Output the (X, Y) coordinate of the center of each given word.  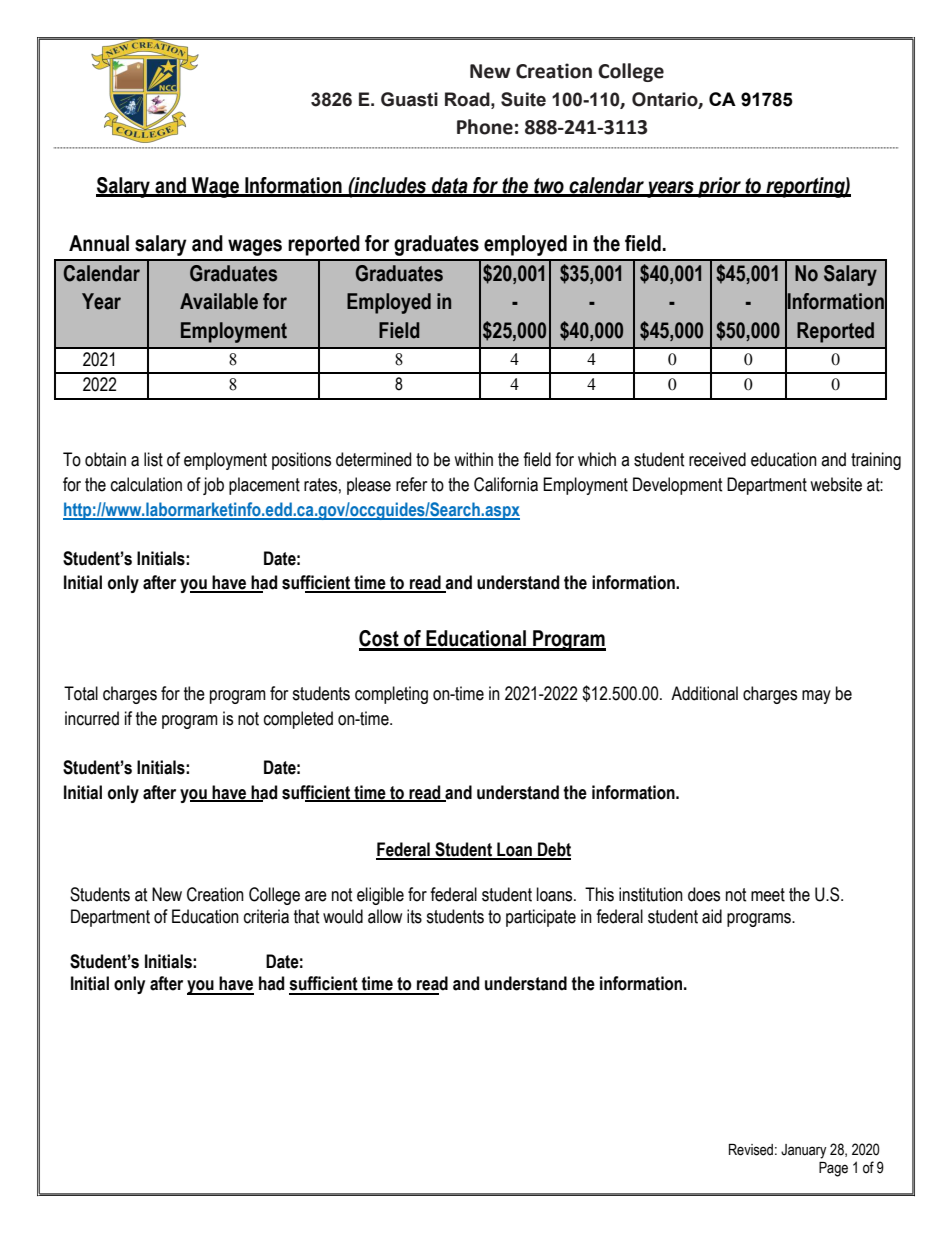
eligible (380, 896)
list (153, 459)
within (473, 459)
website (836, 484)
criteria (266, 916)
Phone (485, 127)
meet (768, 895)
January (804, 1151)
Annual (99, 243)
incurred (92, 718)
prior (720, 187)
